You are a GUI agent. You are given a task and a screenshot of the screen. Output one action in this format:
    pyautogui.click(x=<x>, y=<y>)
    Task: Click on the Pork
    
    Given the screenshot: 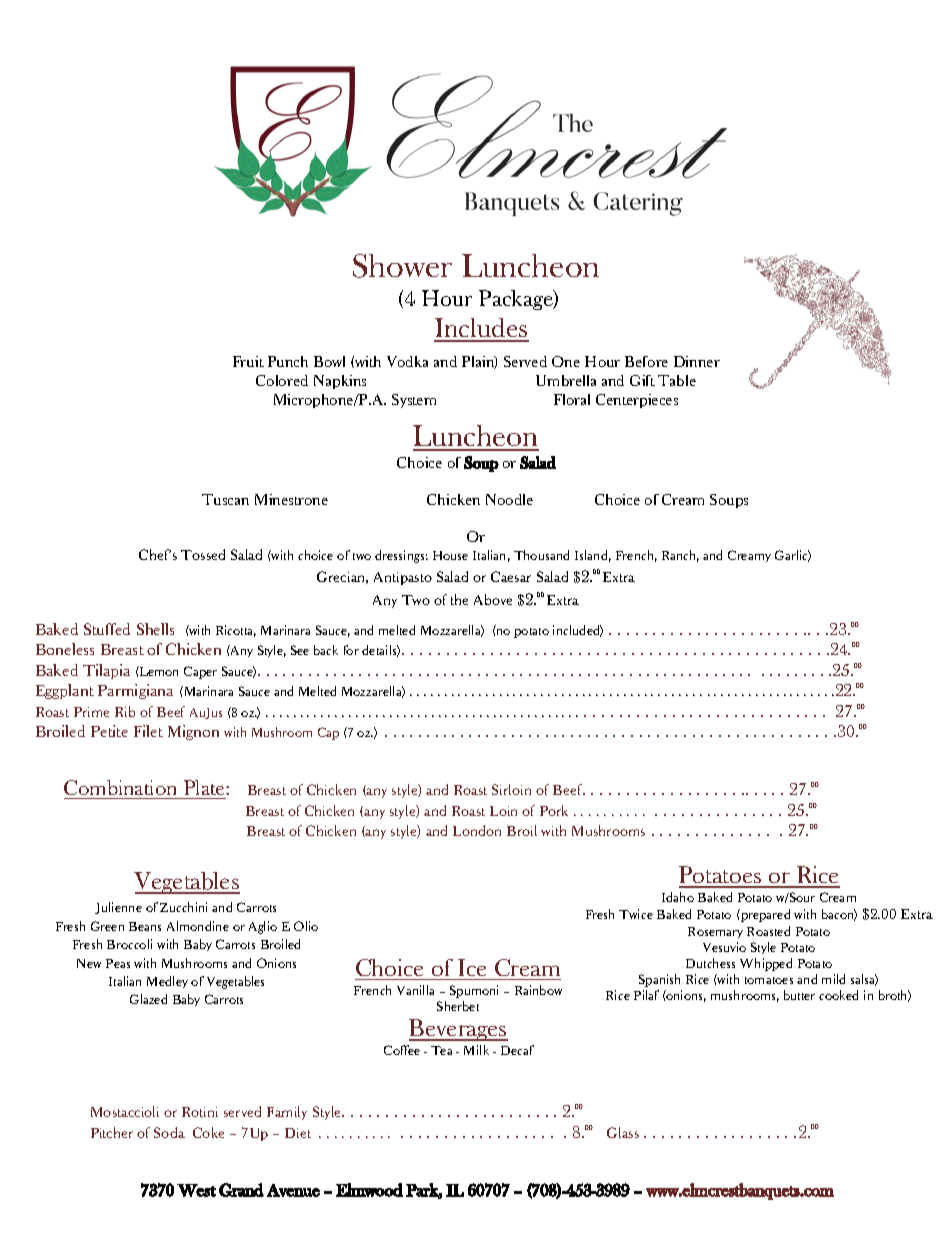 What is the action you would take?
    pyautogui.click(x=554, y=810)
